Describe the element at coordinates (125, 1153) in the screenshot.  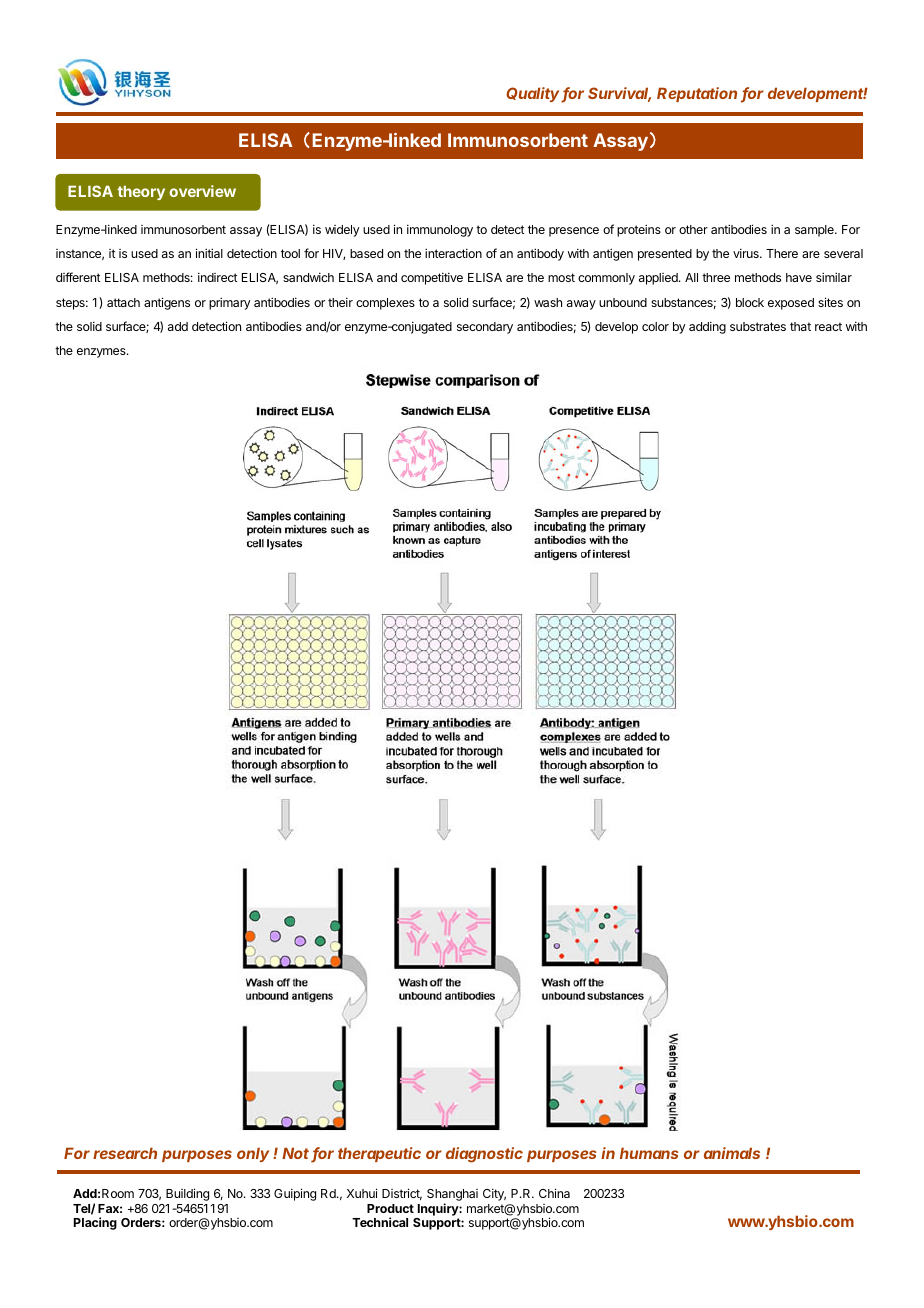
I see `research` at that location.
